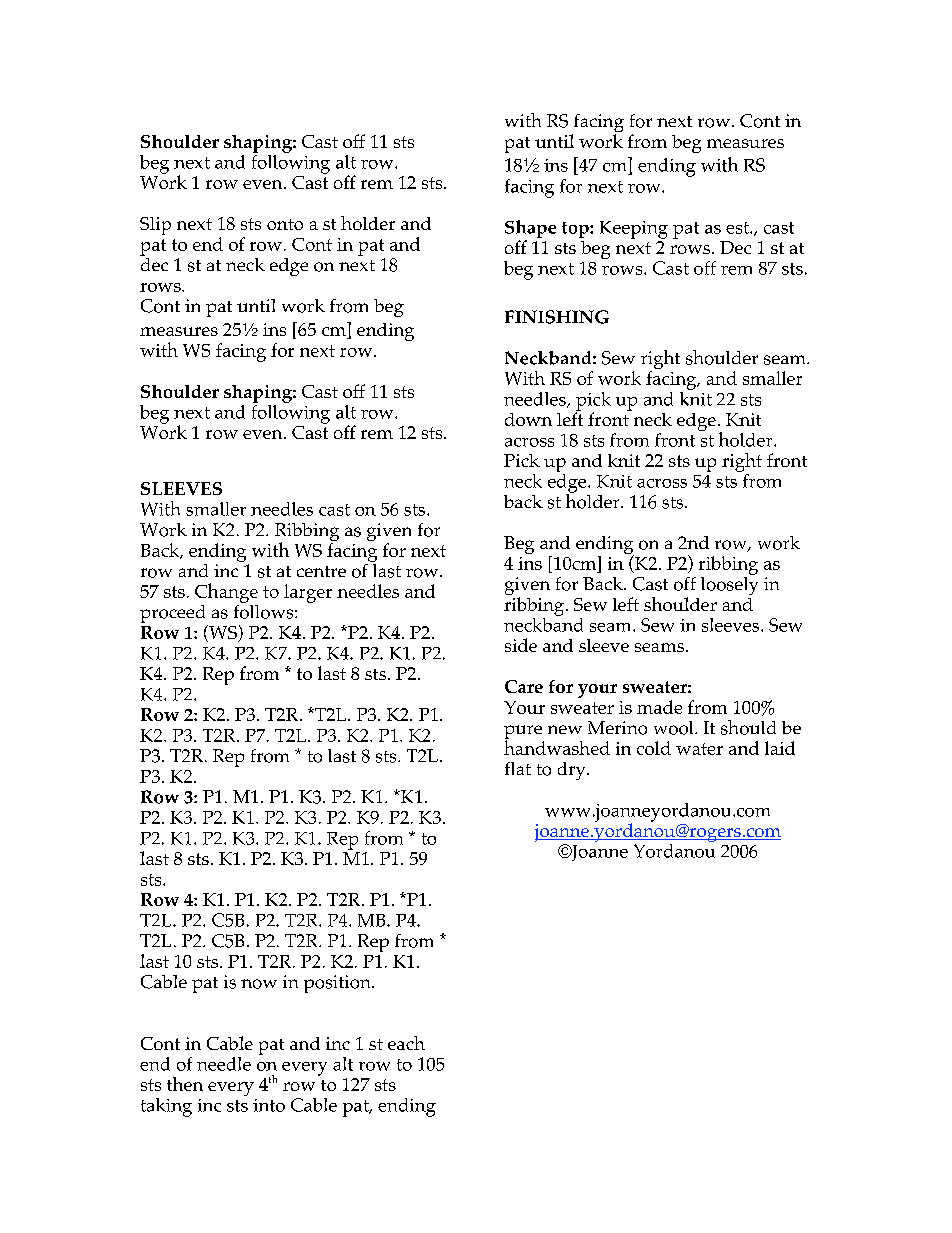 This screenshot has width=952, height=1233. What do you see at coordinates (699, 749) in the screenshot?
I see `water` at bounding box center [699, 749].
